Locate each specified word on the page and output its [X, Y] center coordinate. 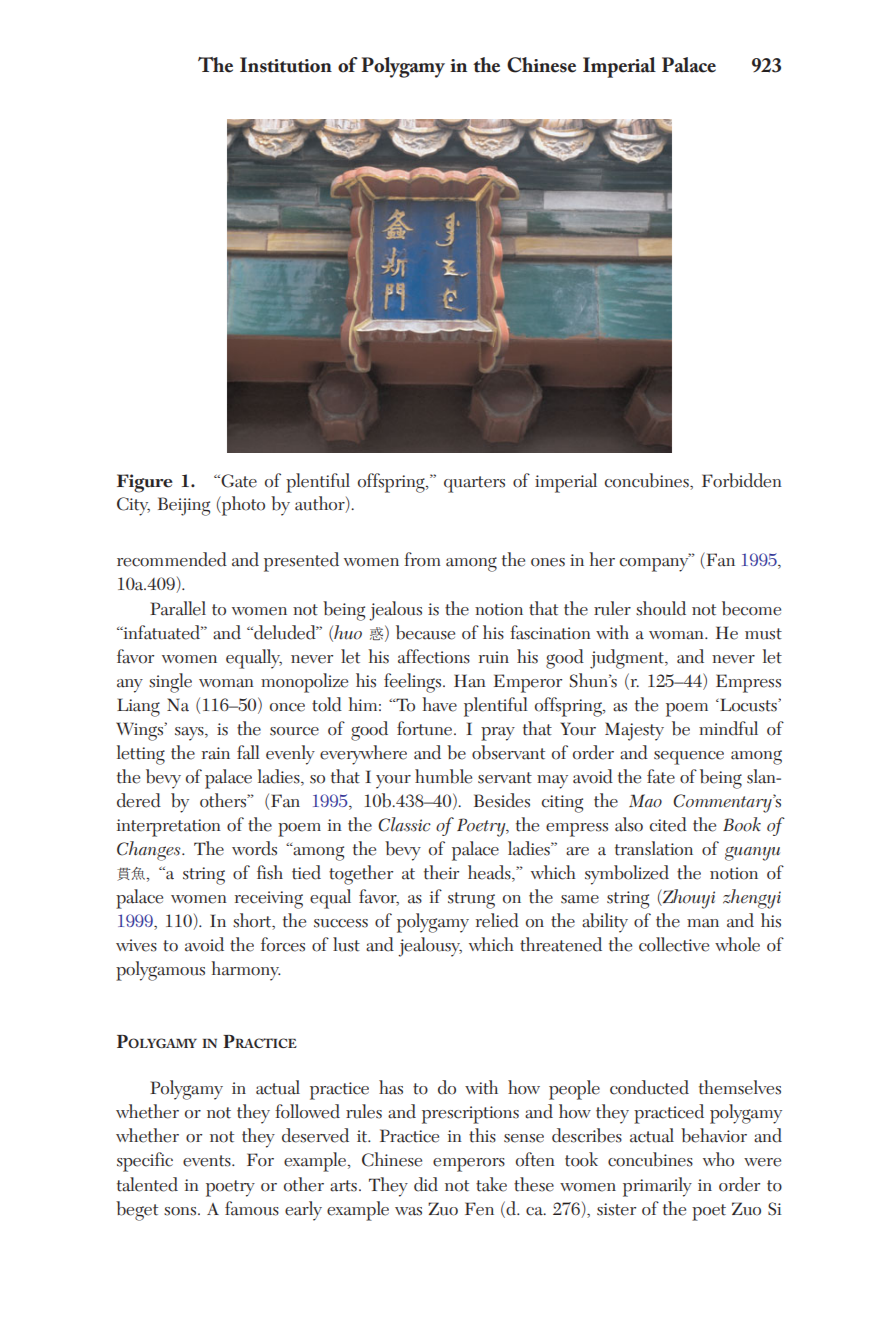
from [422, 559]
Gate [238, 481]
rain [216, 753]
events [208, 1161]
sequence [689, 758]
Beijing [184, 506]
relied [497, 920]
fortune [426, 728]
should [661, 608]
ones [548, 562]
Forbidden [742, 480]
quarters [474, 484]
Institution [286, 65]
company [655, 564]
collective [674, 944]
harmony [246, 971]
